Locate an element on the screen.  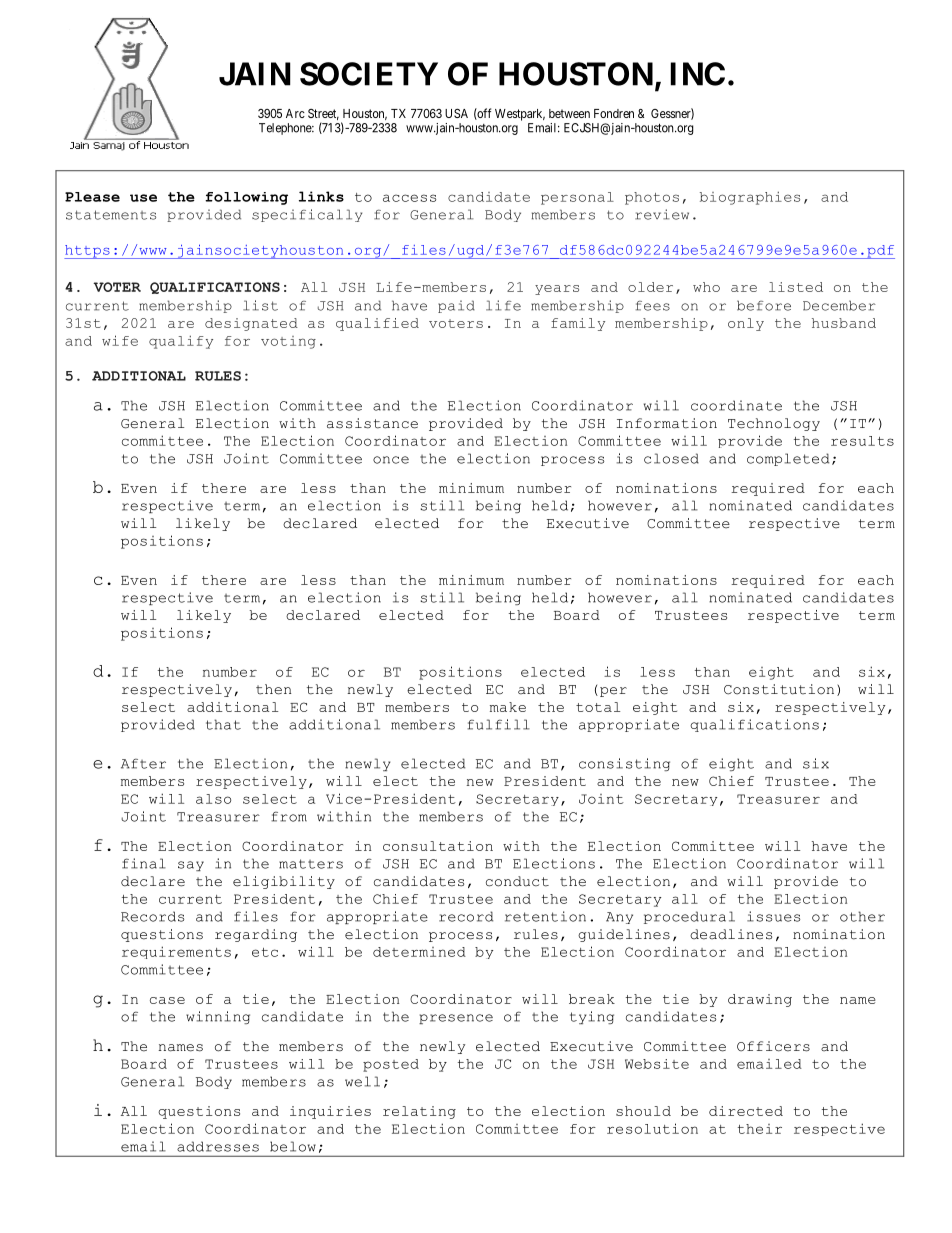
fulfill is located at coordinates (498, 724).
